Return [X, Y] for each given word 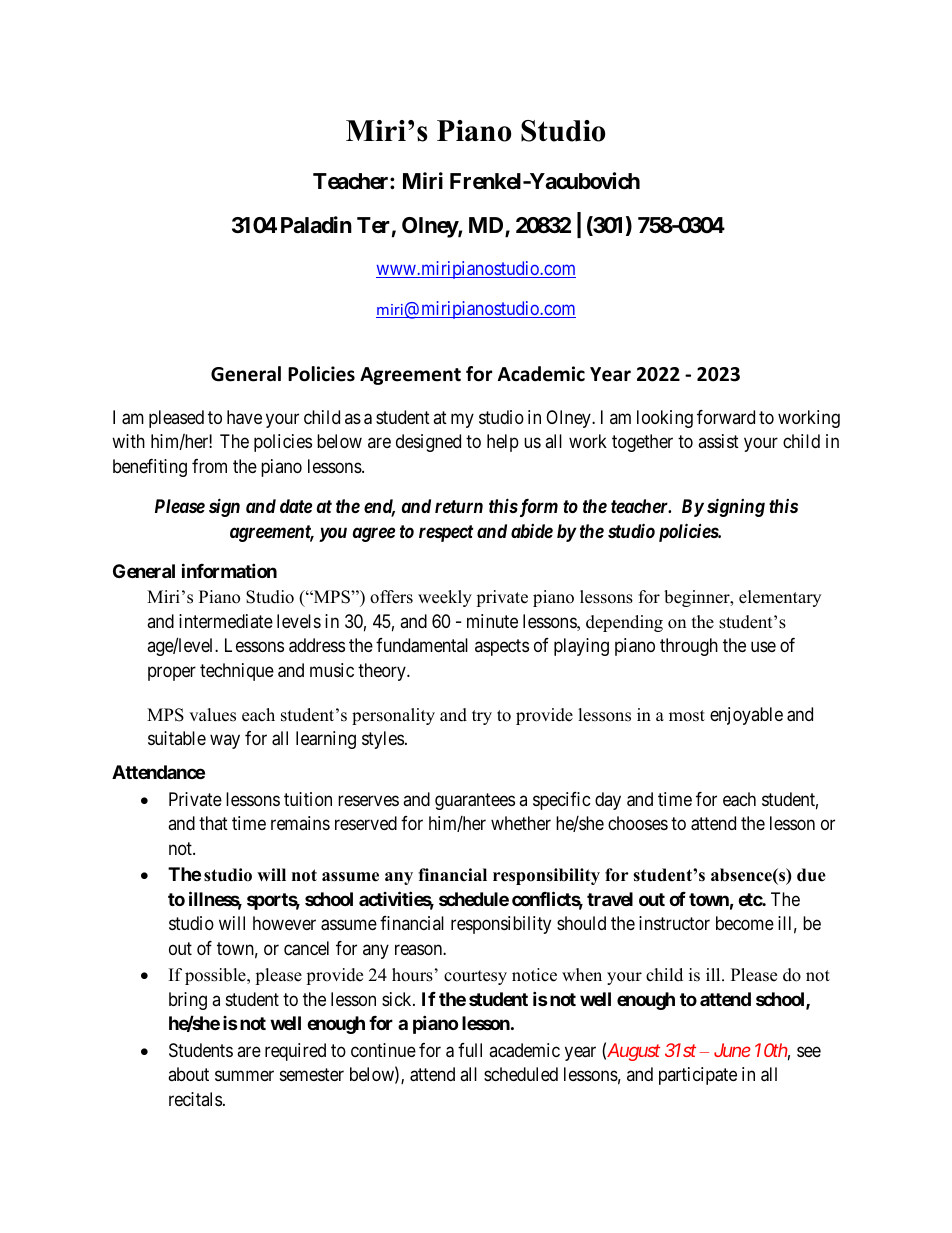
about [188, 1074]
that [213, 823]
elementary [780, 598]
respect [446, 533]
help [503, 443]
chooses [638, 823]
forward [726, 417]
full [470, 1050]
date [296, 506]
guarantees [475, 801]
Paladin [316, 225]
